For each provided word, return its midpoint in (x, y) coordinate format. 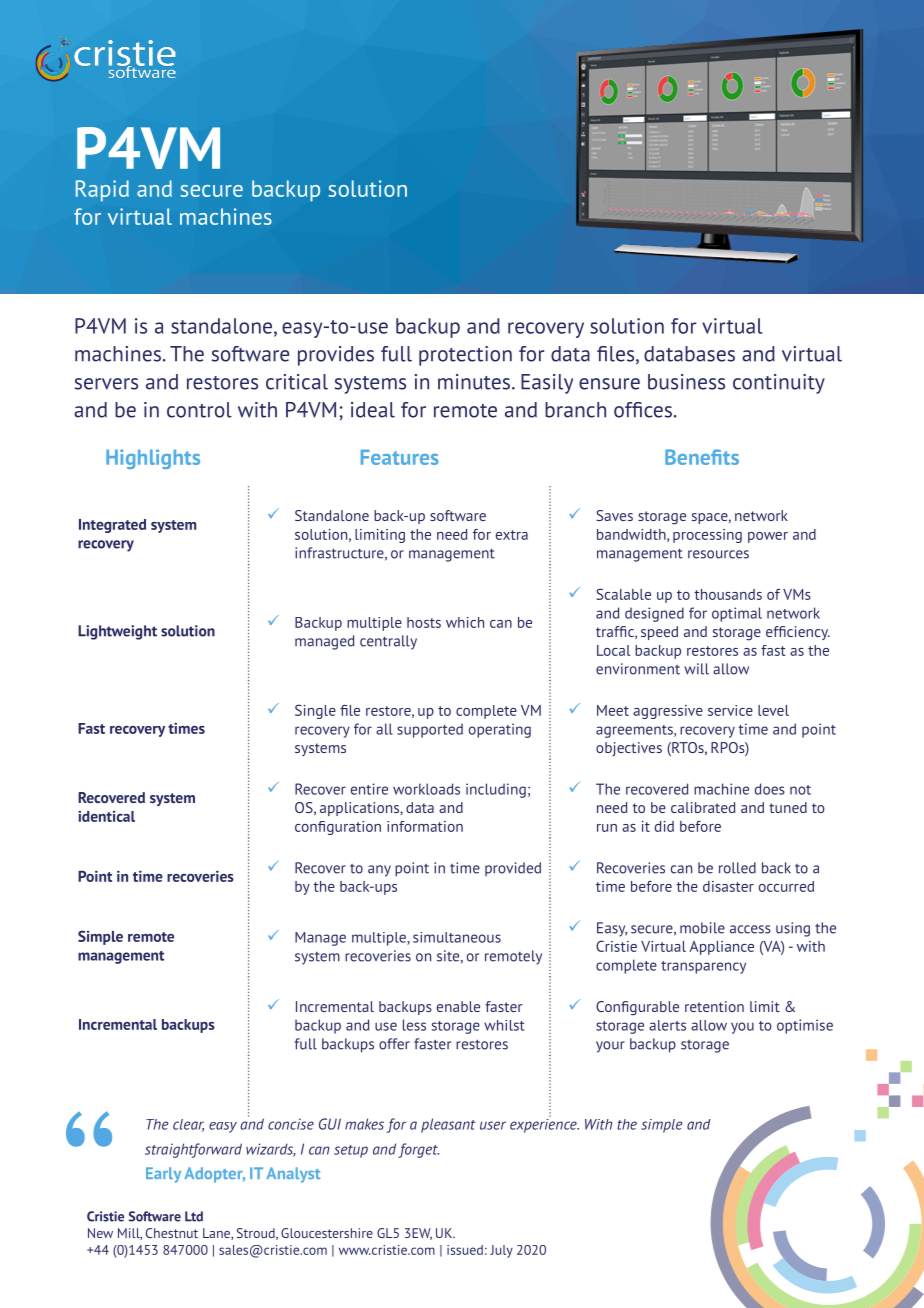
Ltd (194, 1216)
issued (465, 1250)
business (686, 382)
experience (544, 1124)
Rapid (102, 191)
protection (465, 356)
